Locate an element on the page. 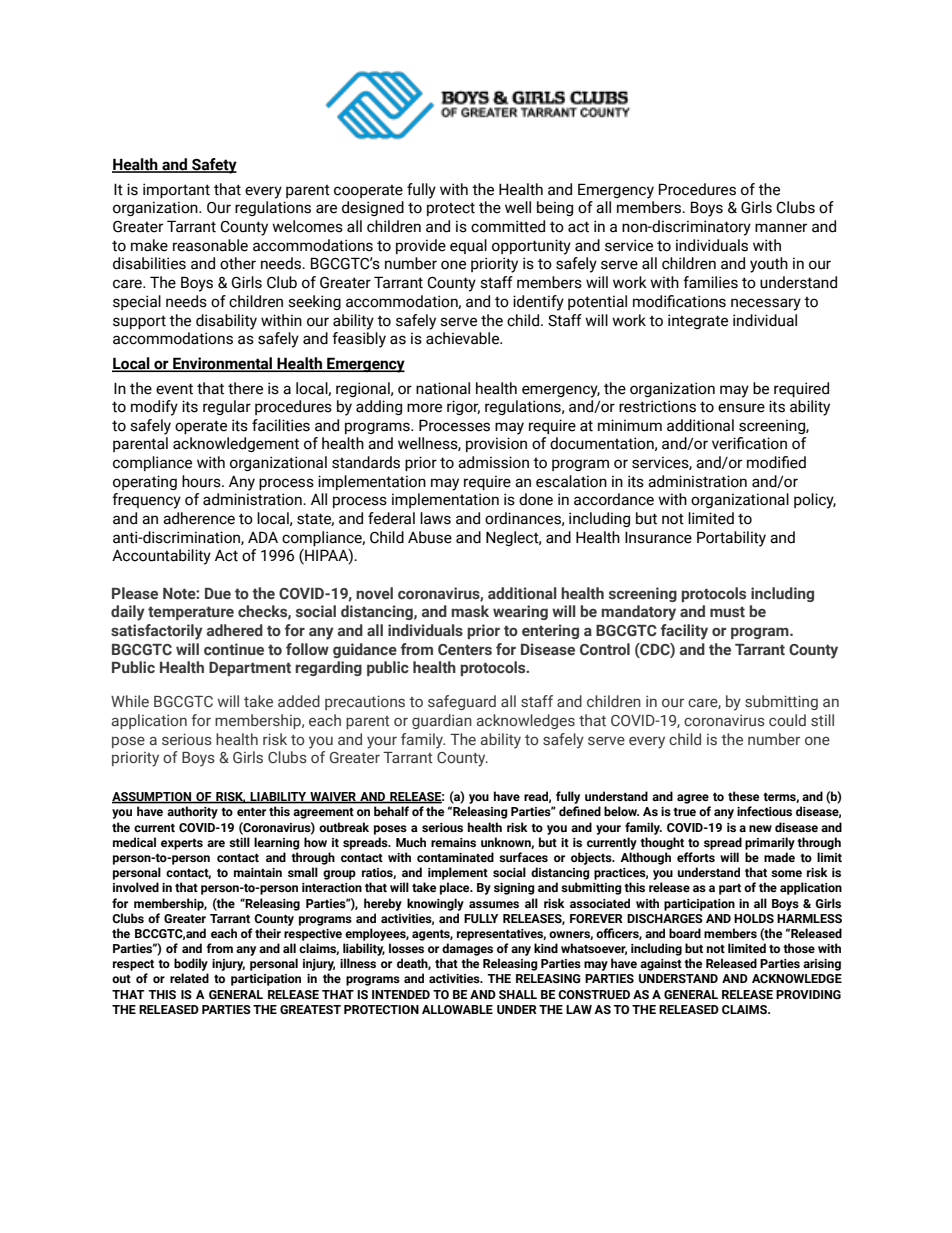 The width and height of the document is (952, 1233). important is located at coordinates (176, 190).
